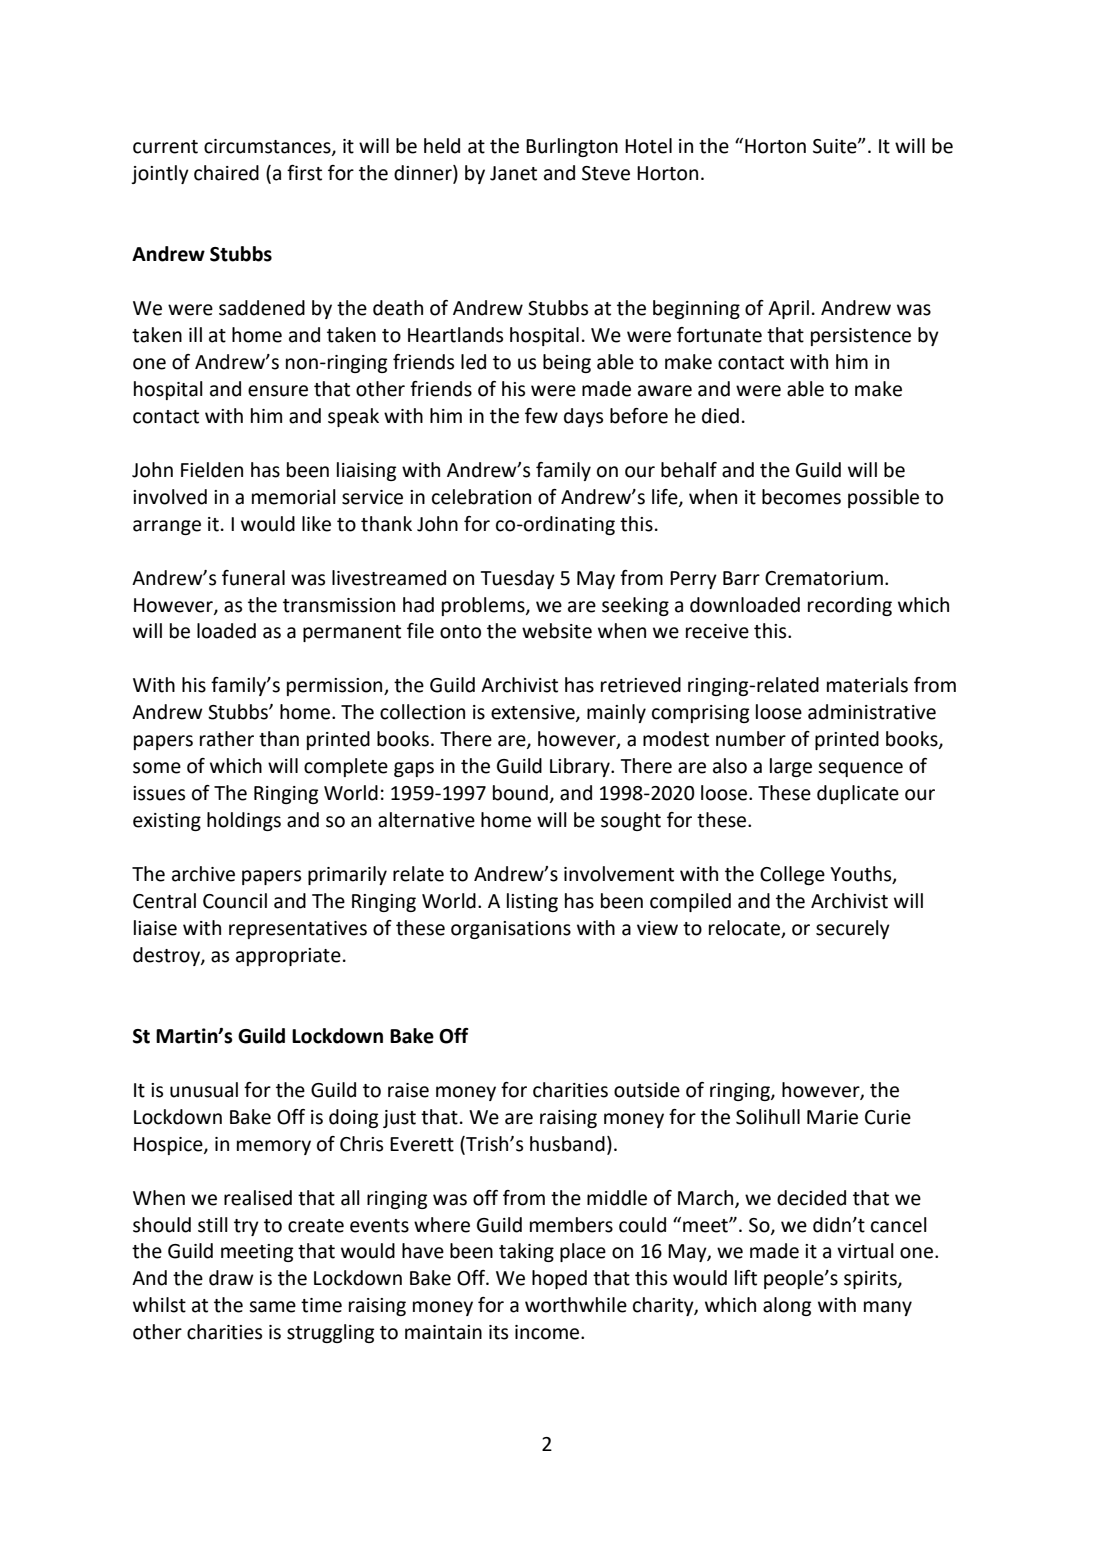  Describe the element at coordinates (231, 1278) in the document. I see `draw` at that location.
